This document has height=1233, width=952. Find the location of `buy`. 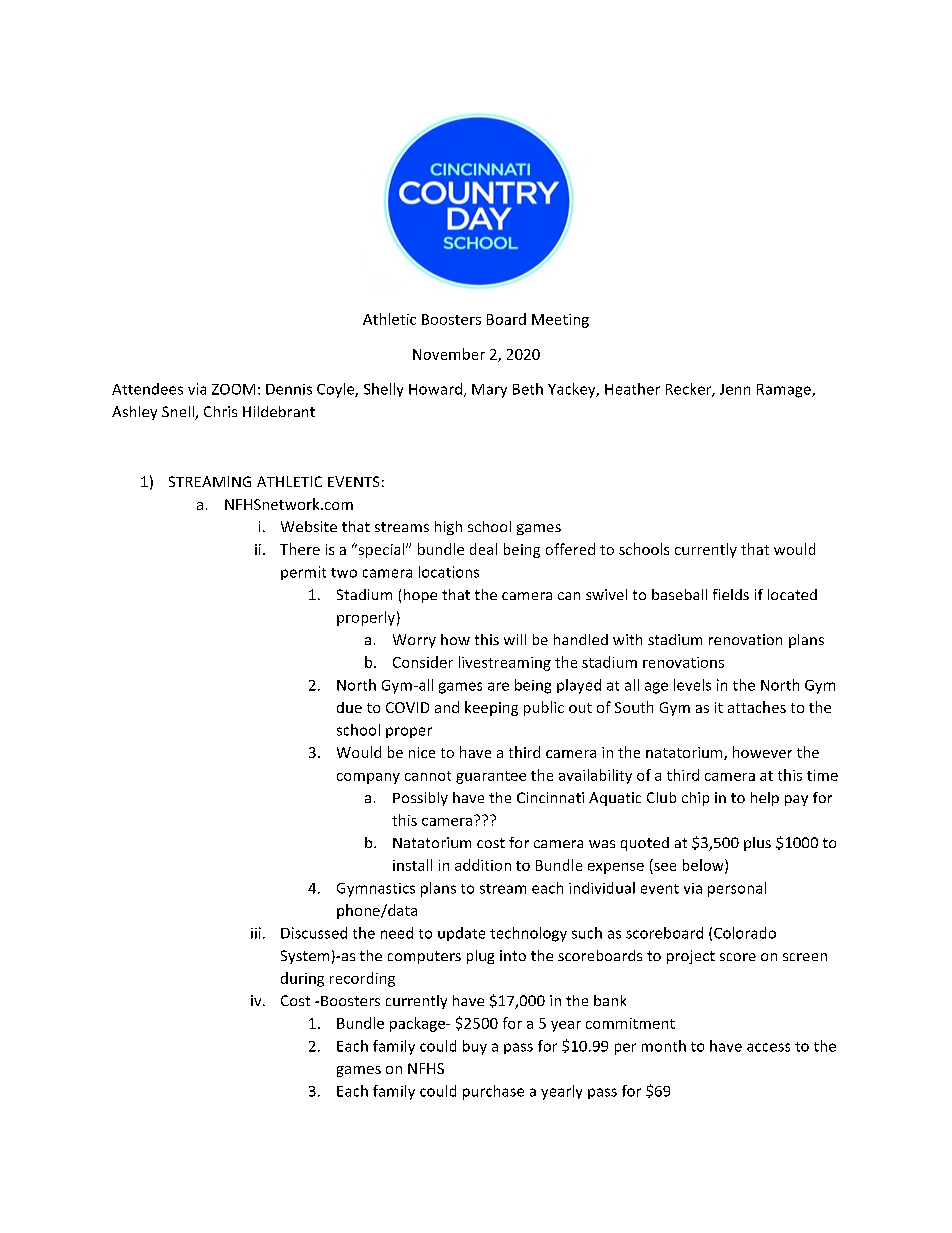

buy is located at coordinates (475, 1047).
